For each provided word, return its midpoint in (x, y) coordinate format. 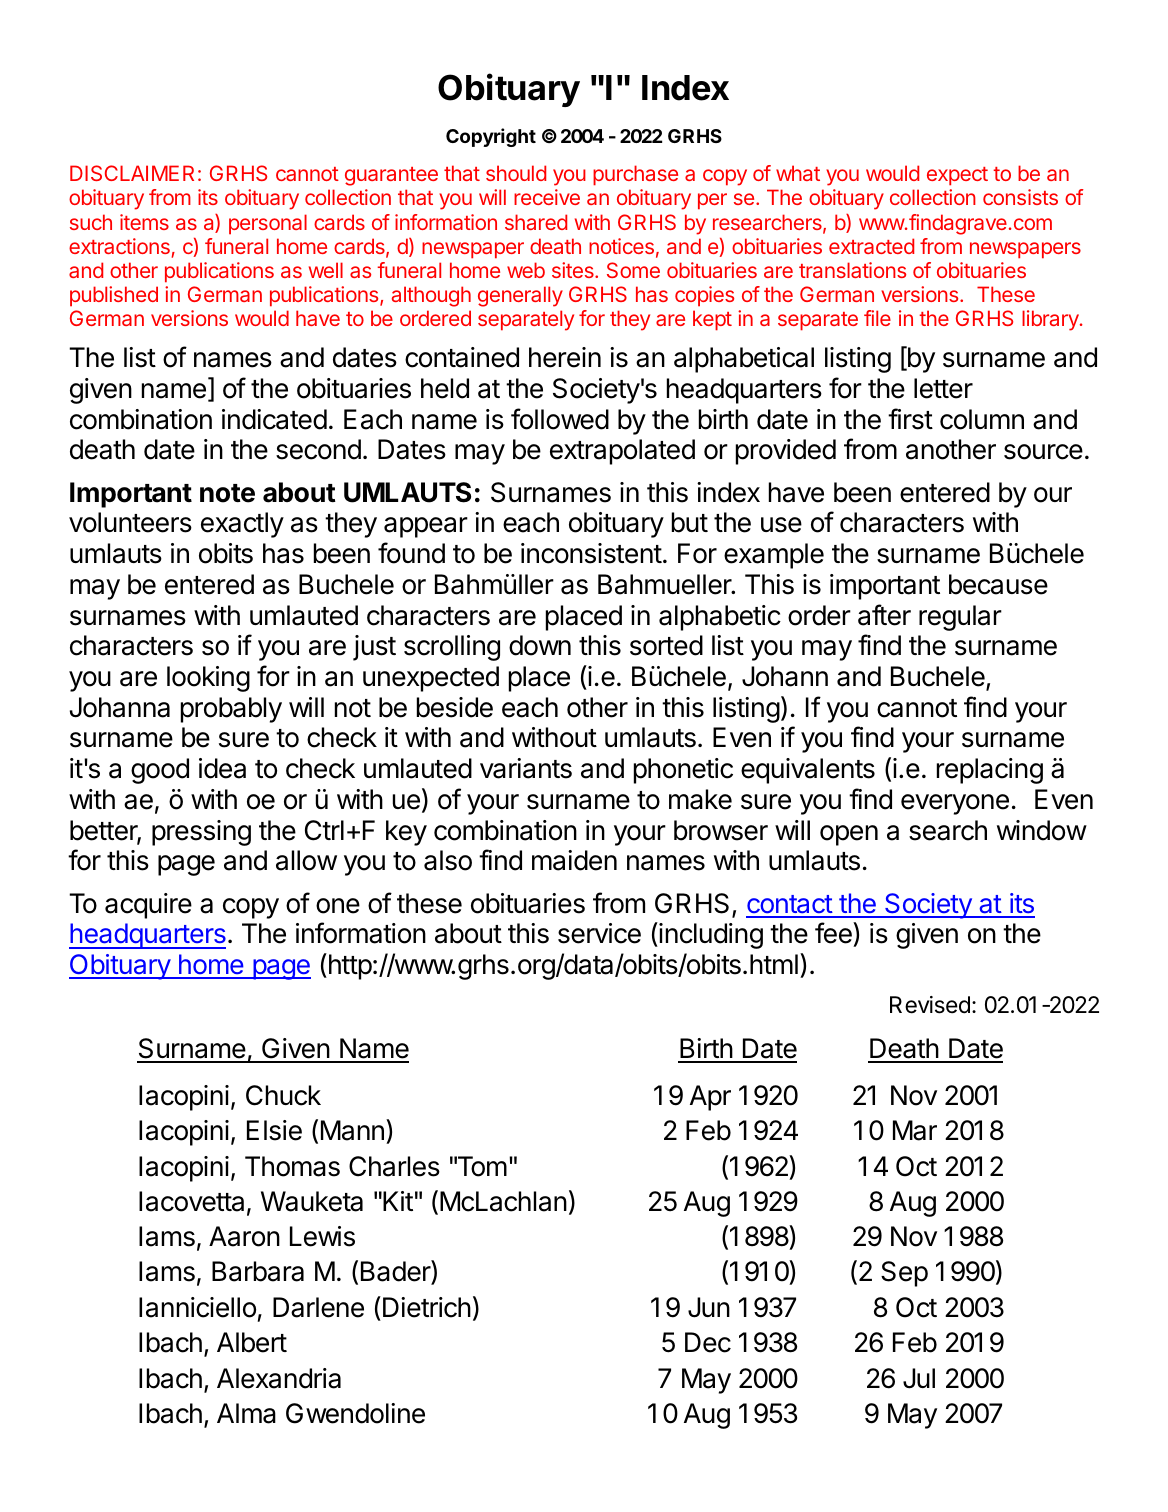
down (540, 645)
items (144, 222)
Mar (915, 1130)
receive (547, 197)
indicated (274, 419)
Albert (252, 1342)
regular (960, 618)
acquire (148, 906)
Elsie (274, 1130)
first (910, 419)
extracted (871, 246)
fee (834, 934)
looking (208, 679)
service (599, 933)
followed (560, 419)
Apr (710, 1098)
